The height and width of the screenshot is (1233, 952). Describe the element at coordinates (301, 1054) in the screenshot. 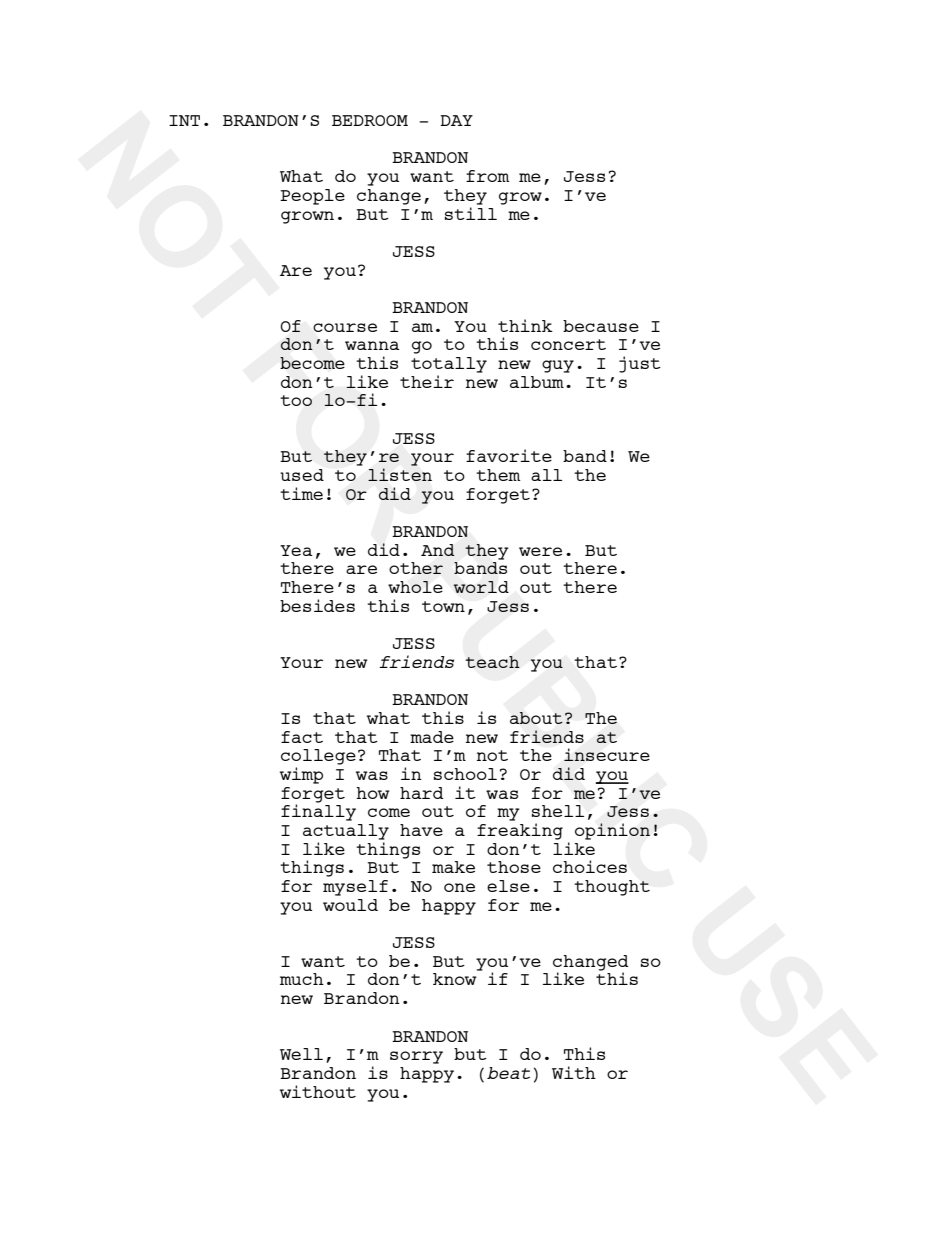

I see `Well` at that location.
